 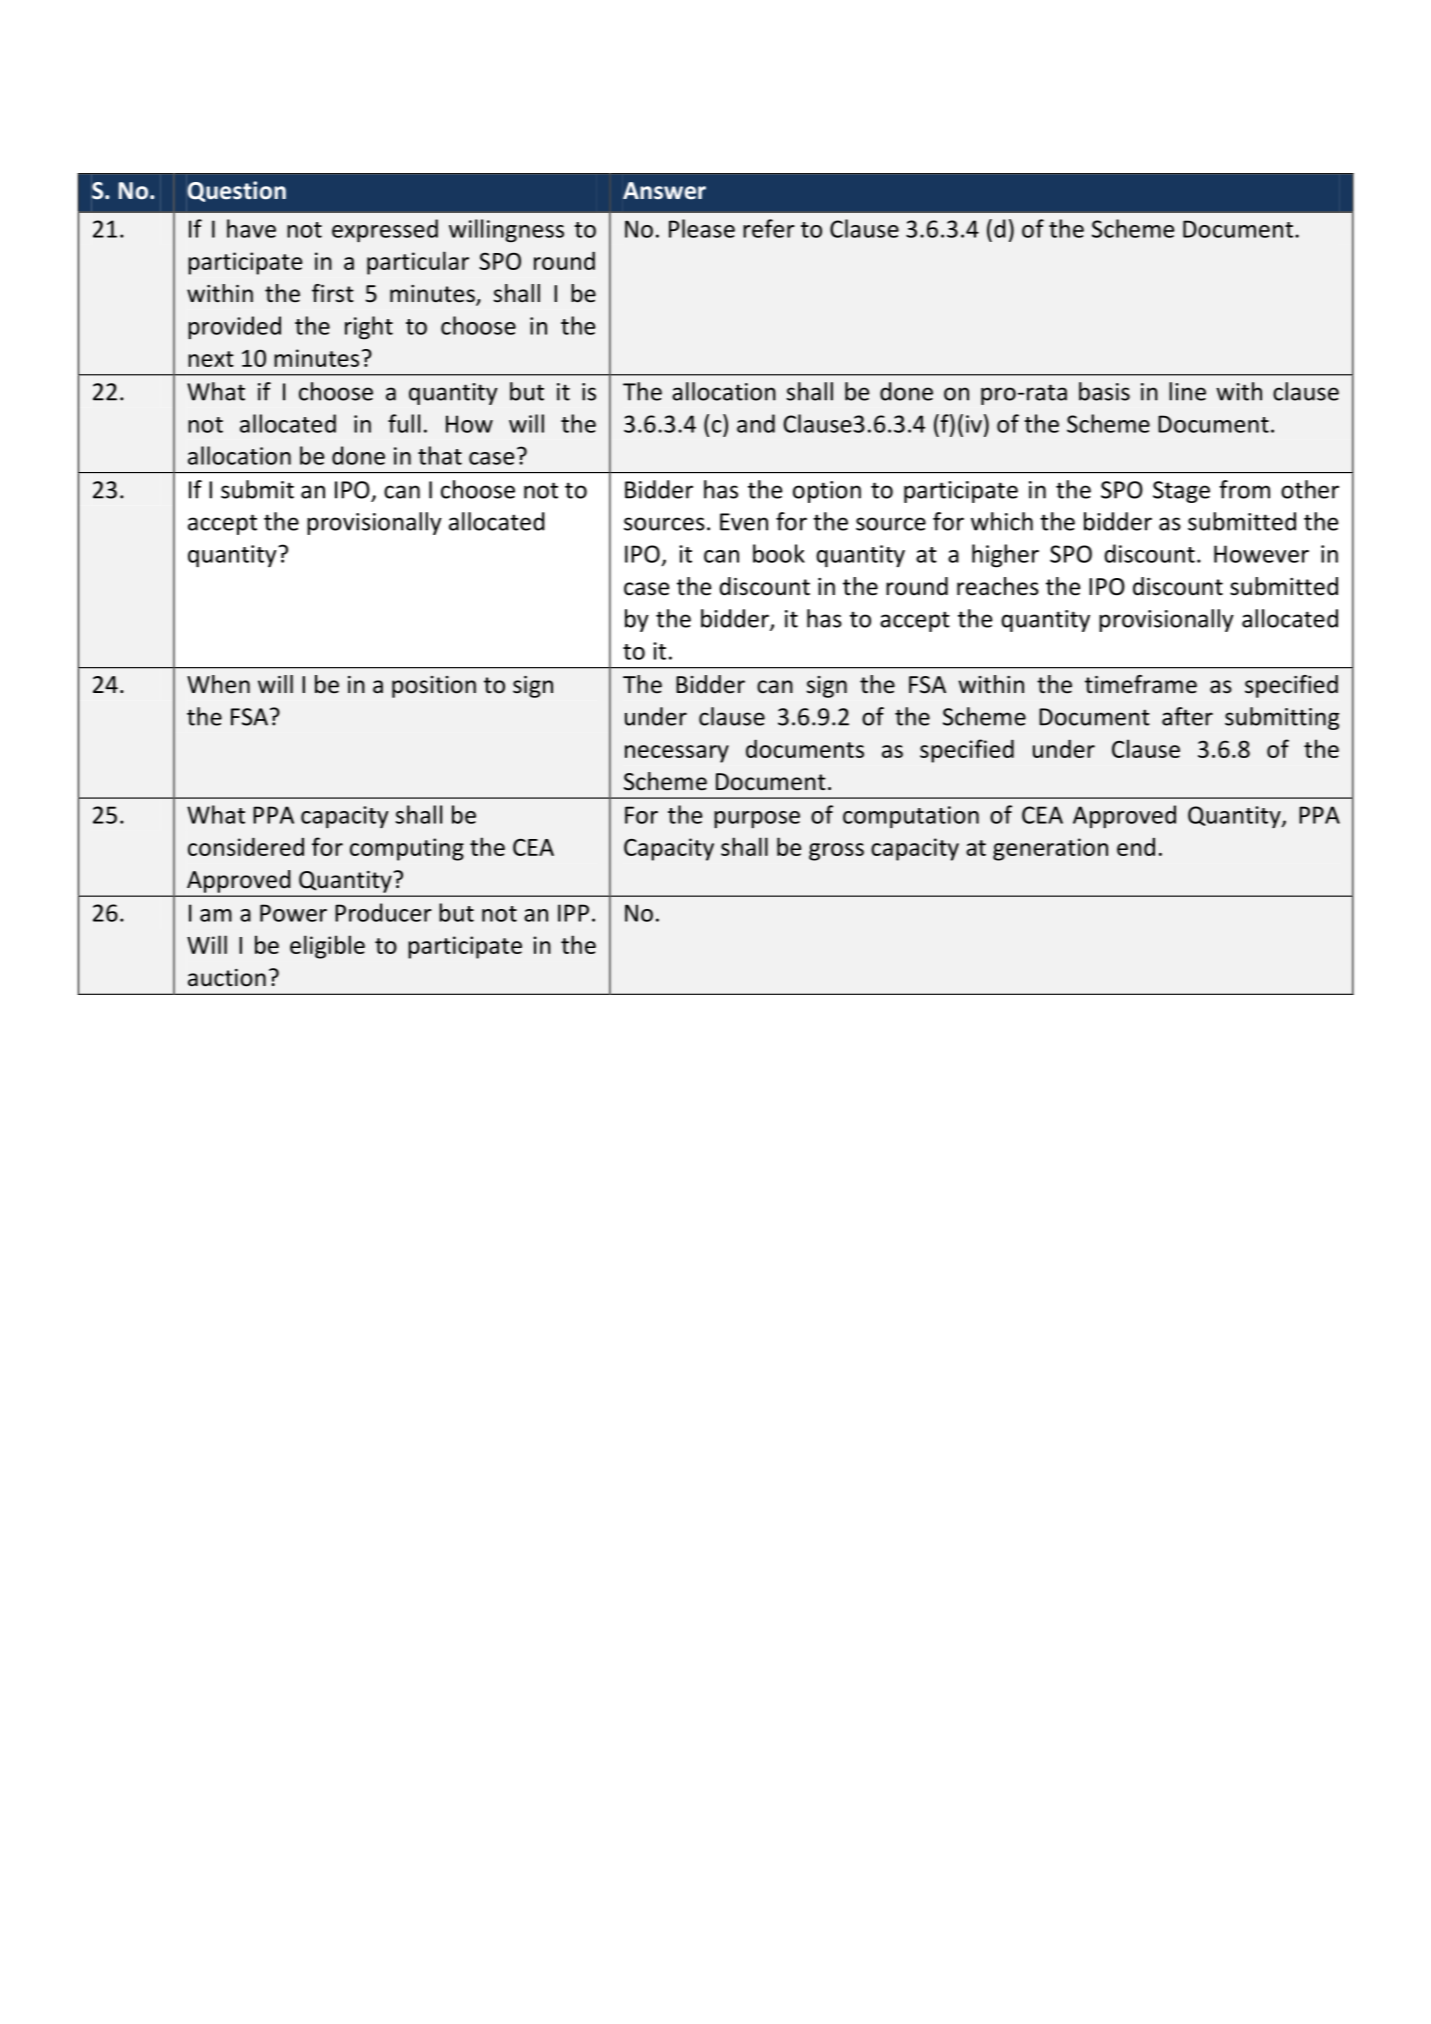 I want to click on gross, so click(x=836, y=852).
